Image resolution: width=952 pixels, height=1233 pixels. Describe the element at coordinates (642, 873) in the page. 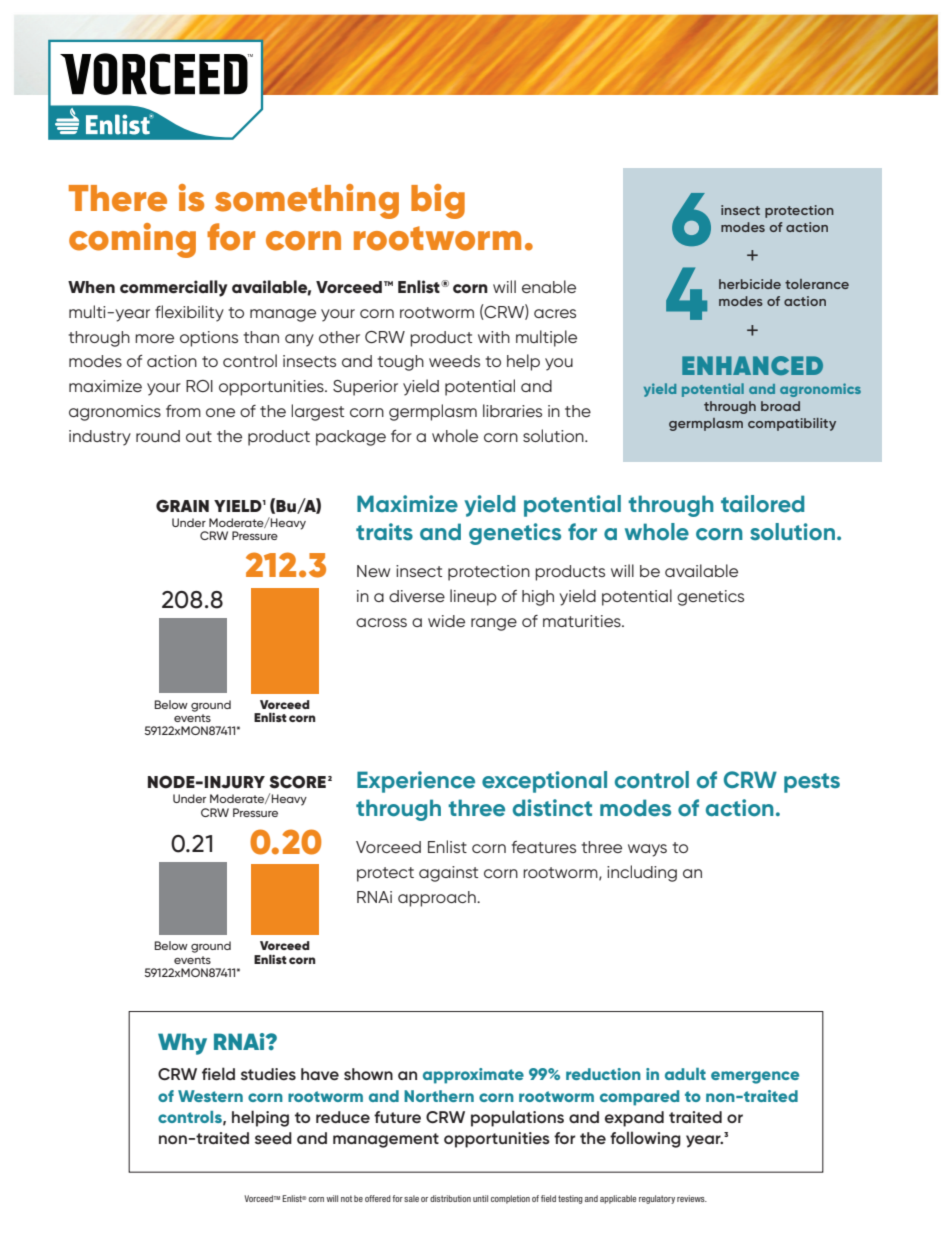

I see `including` at that location.
